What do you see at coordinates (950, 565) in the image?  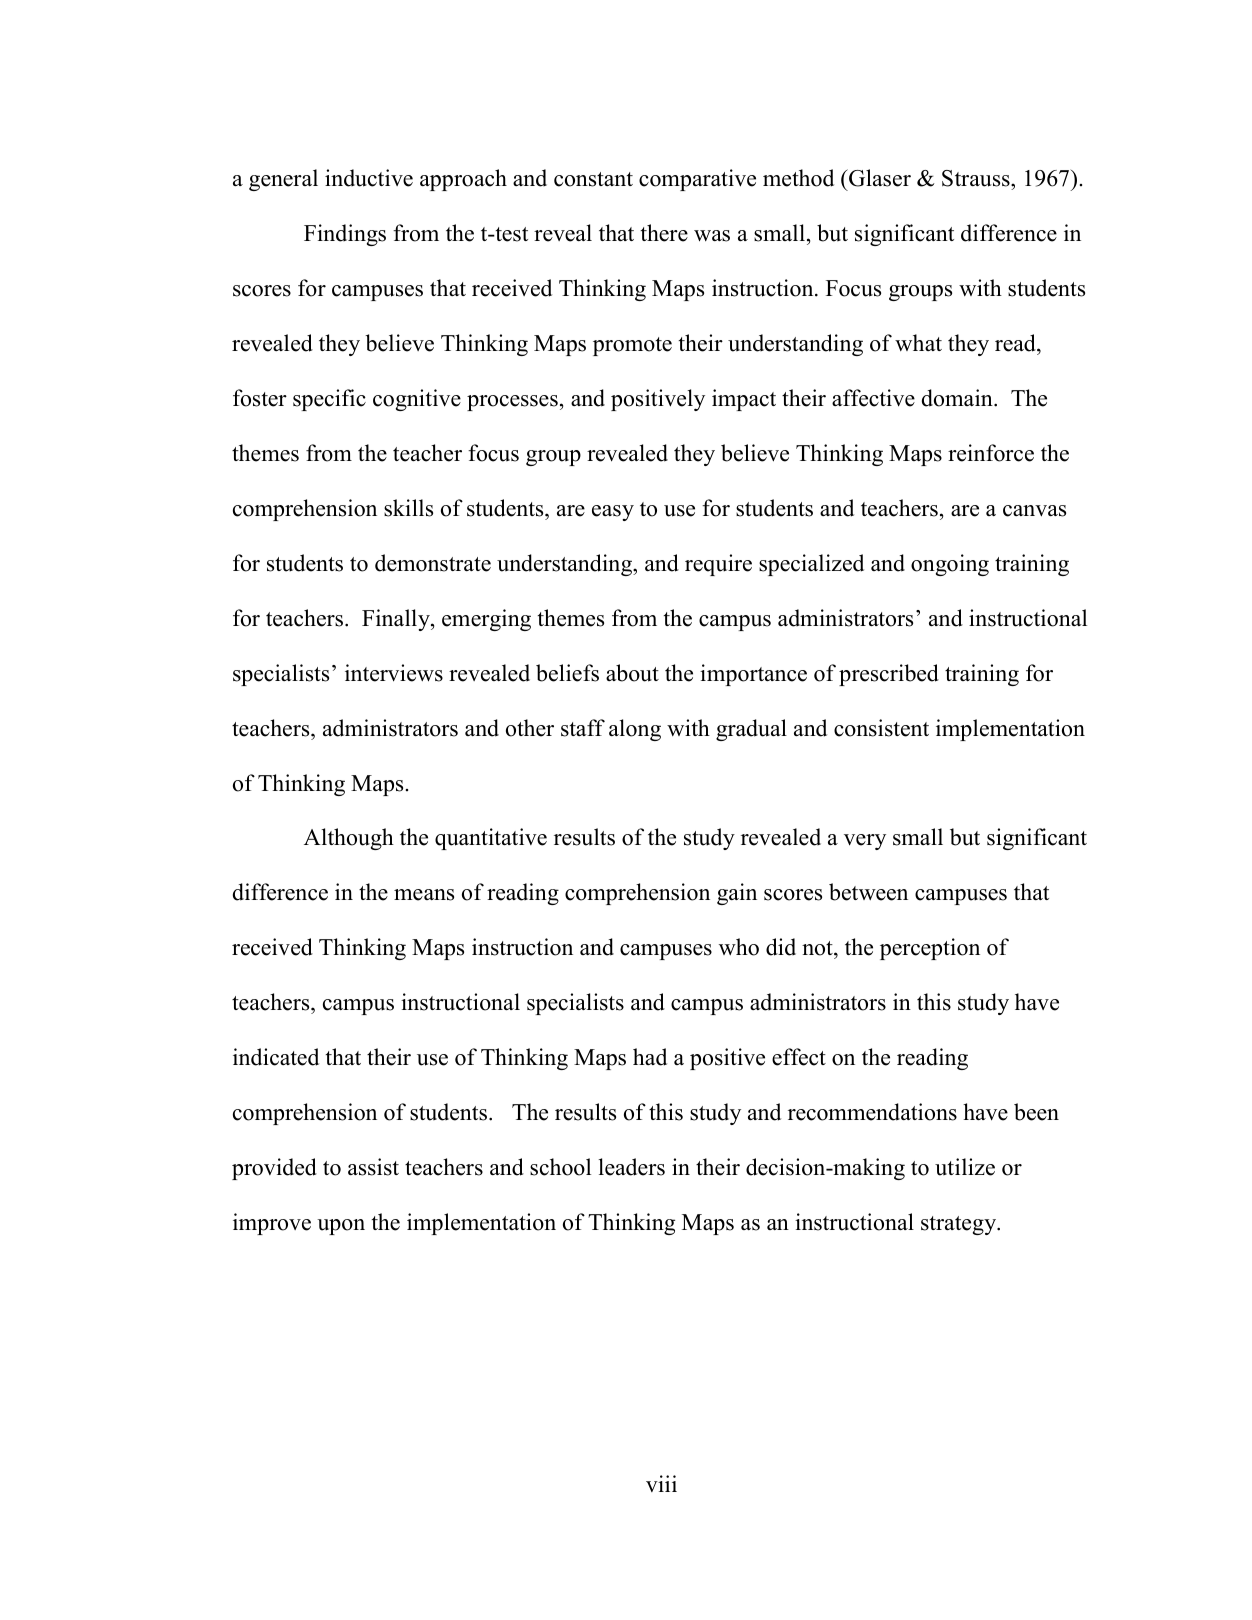 I see `ongoing` at bounding box center [950, 565].
